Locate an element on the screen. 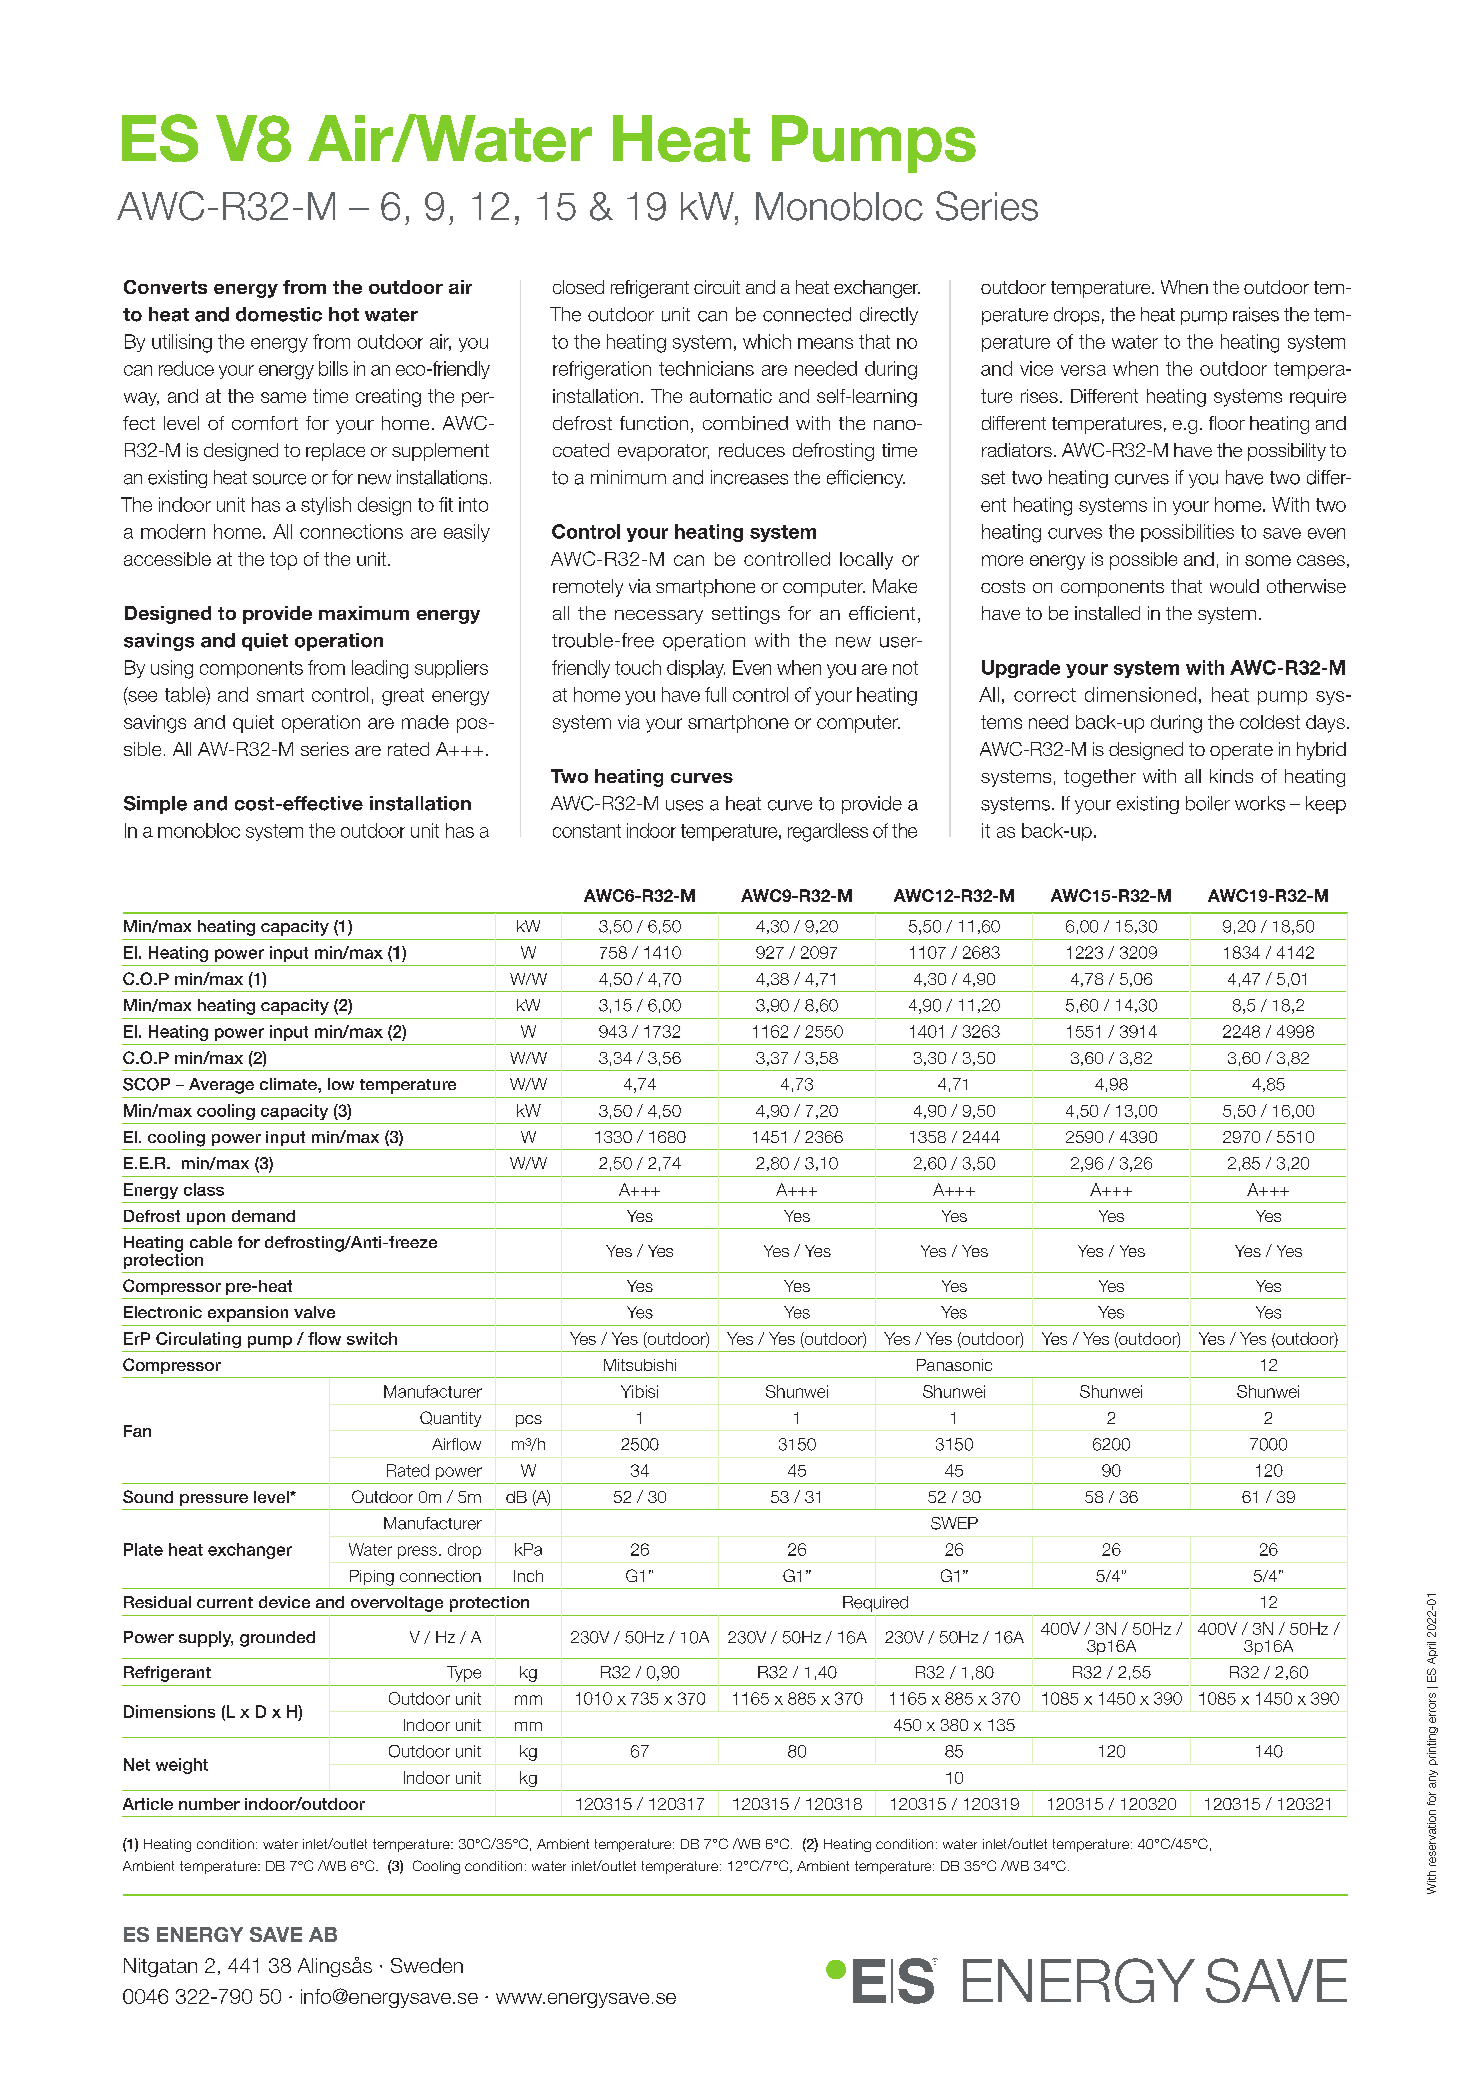  Inch is located at coordinates (528, 1576).
